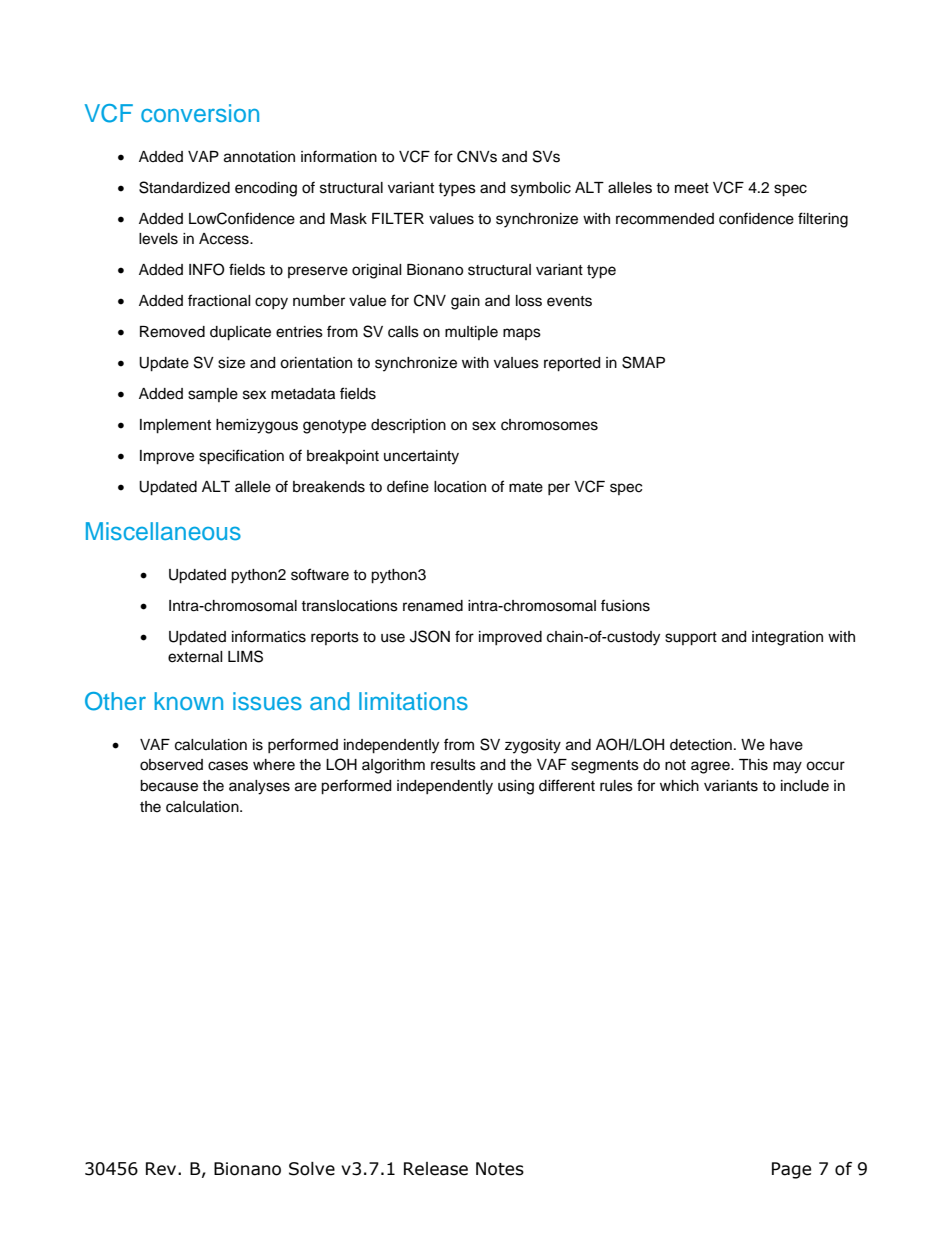 This image has height=1233, width=952. Describe the element at coordinates (408, 426) in the image. I see `description` at that location.
